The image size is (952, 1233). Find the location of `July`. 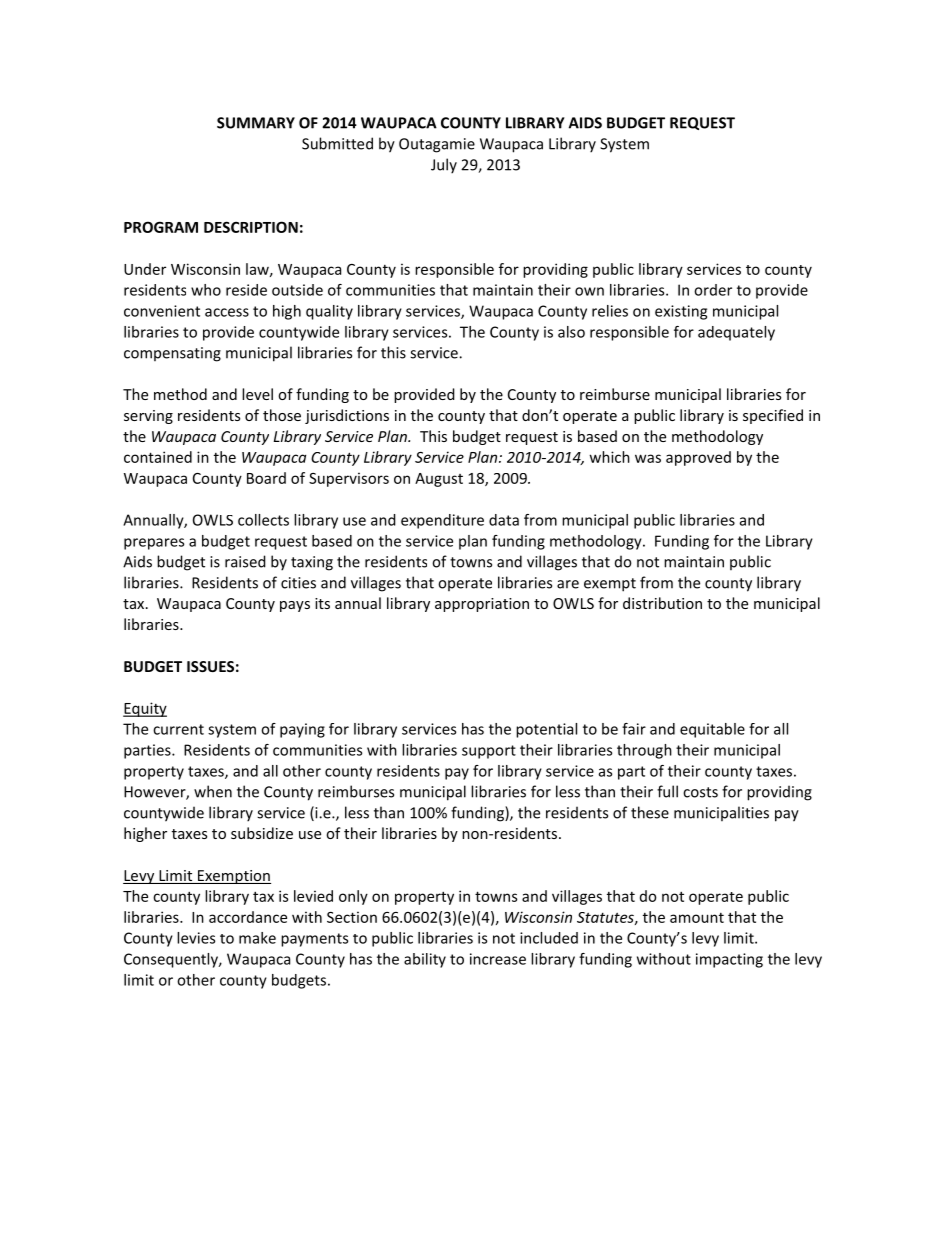

July is located at coordinates (444, 166).
